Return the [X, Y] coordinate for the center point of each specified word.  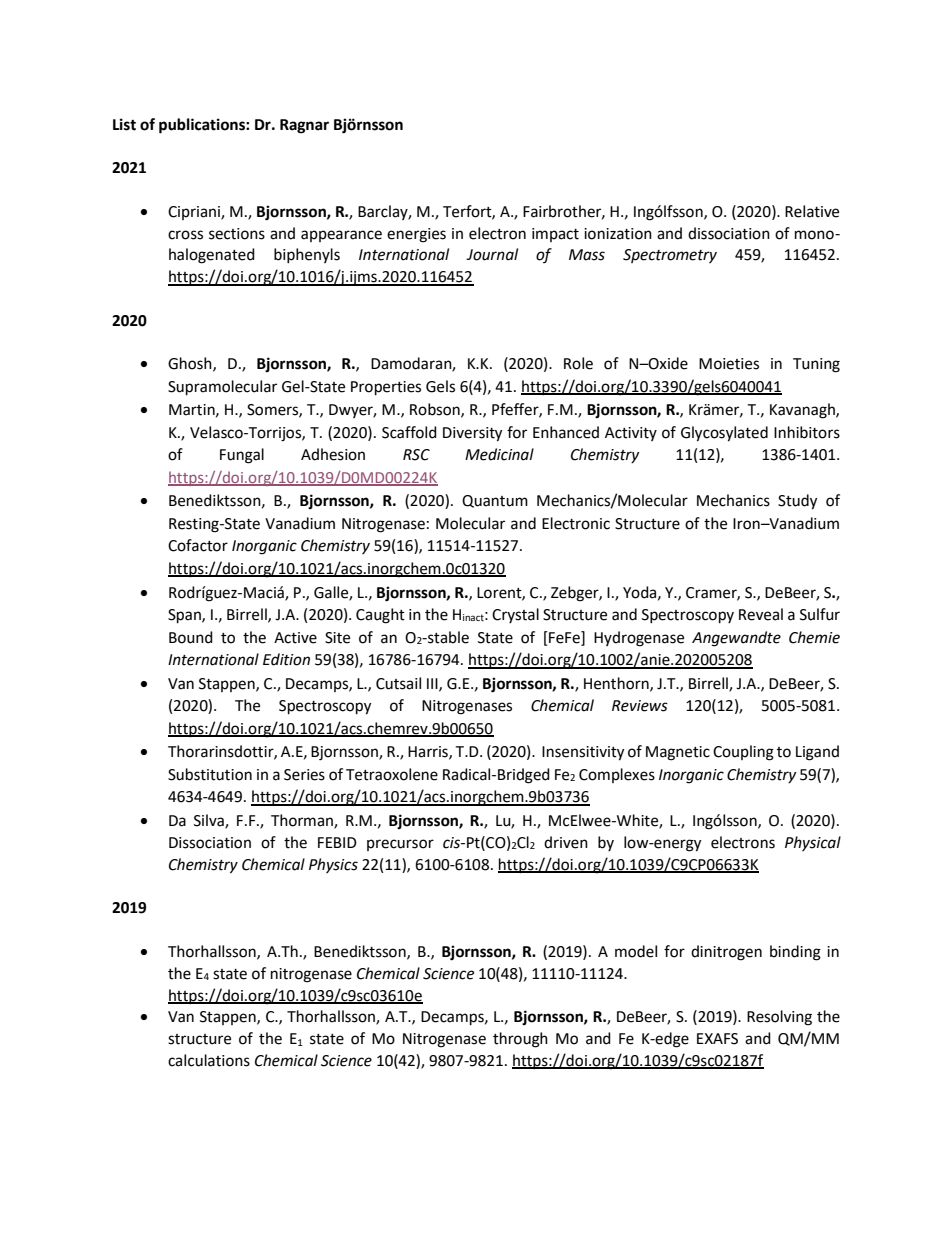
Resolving [779, 1018]
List [124, 124]
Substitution [210, 774]
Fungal [242, 456]
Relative [812, 211]
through [520, 1040]
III [433, 684]
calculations [209, 1060]
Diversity [472, 434]
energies [416, 235]
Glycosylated [724, 434]
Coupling [743, 753]
